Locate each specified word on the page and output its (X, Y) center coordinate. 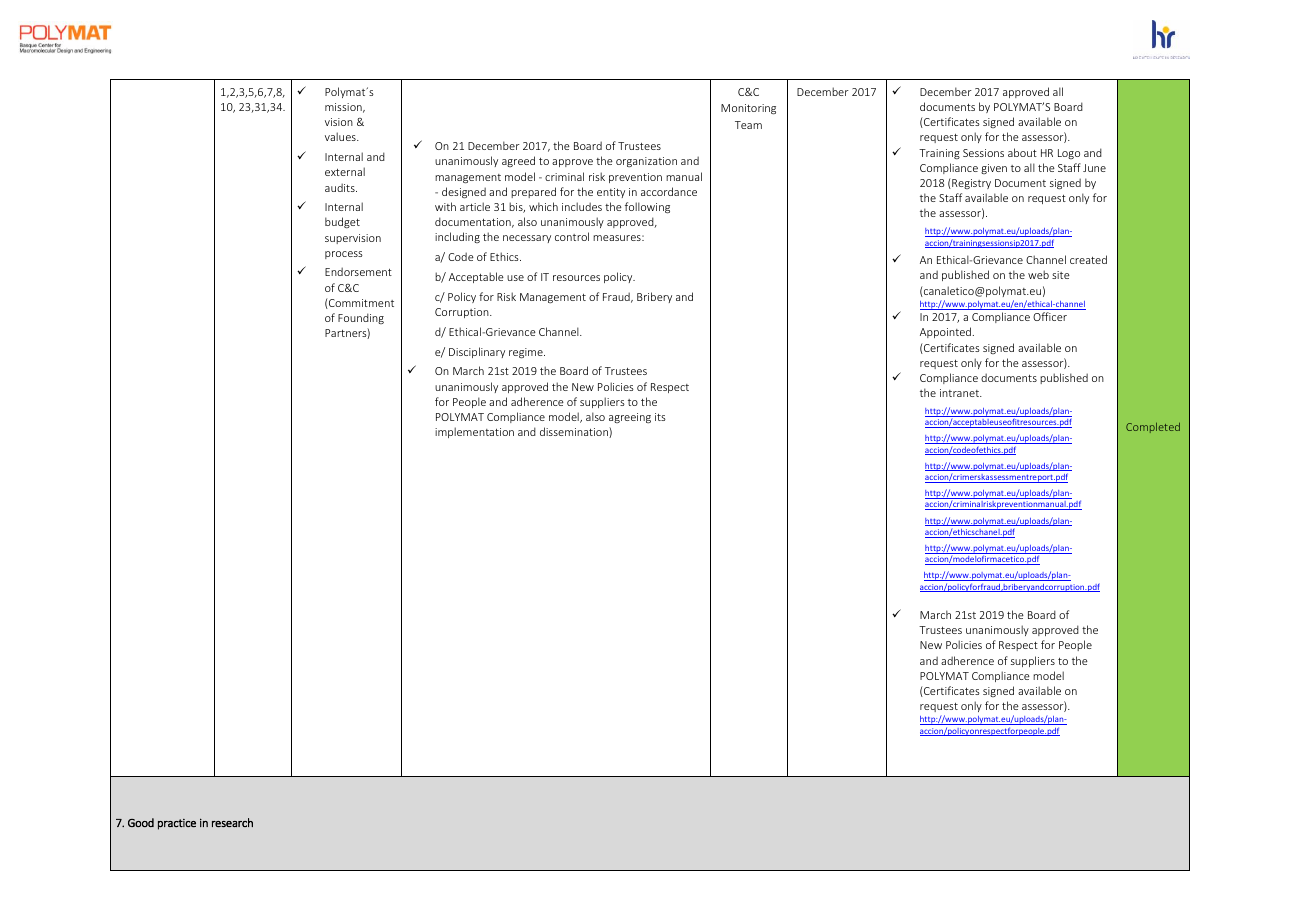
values (341, 136)
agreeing (630, 418)
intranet (960, 393)
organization (646, 162)
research (232, 822)
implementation (474, 432)
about (1022, 152)
